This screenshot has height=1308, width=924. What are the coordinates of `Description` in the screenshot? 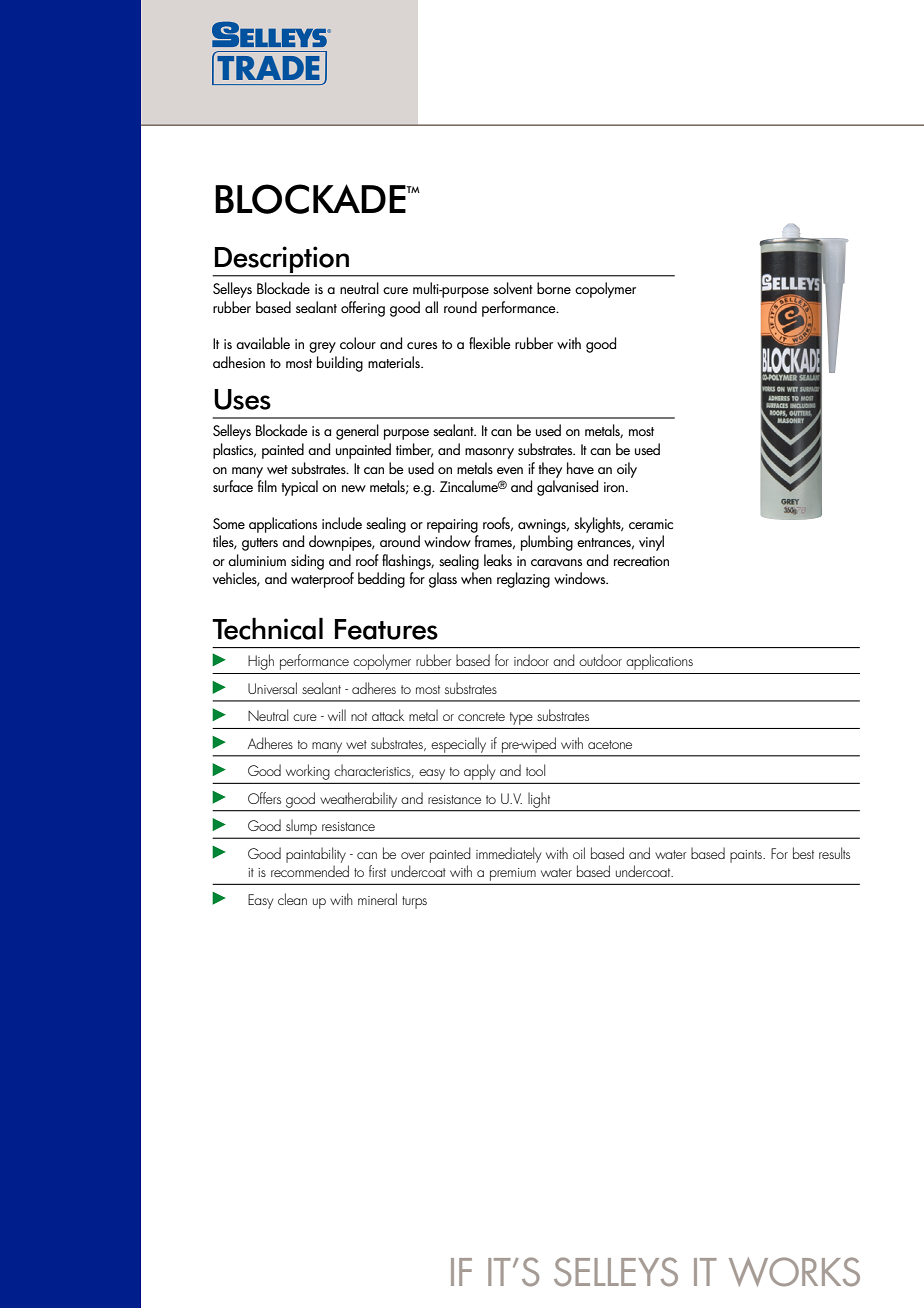 It's located at (282, 260).
